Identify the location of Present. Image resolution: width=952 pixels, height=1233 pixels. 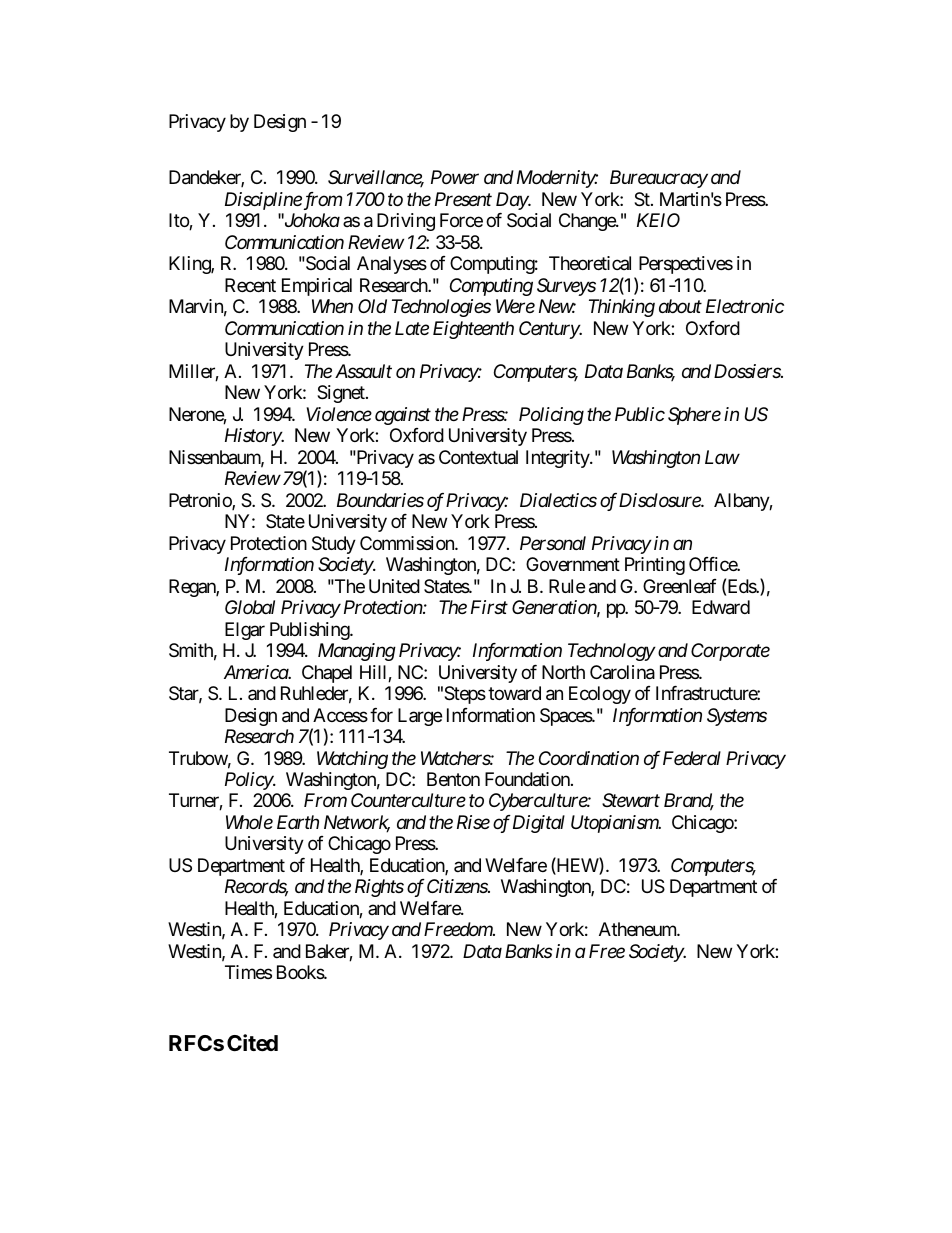
(463, 199).
